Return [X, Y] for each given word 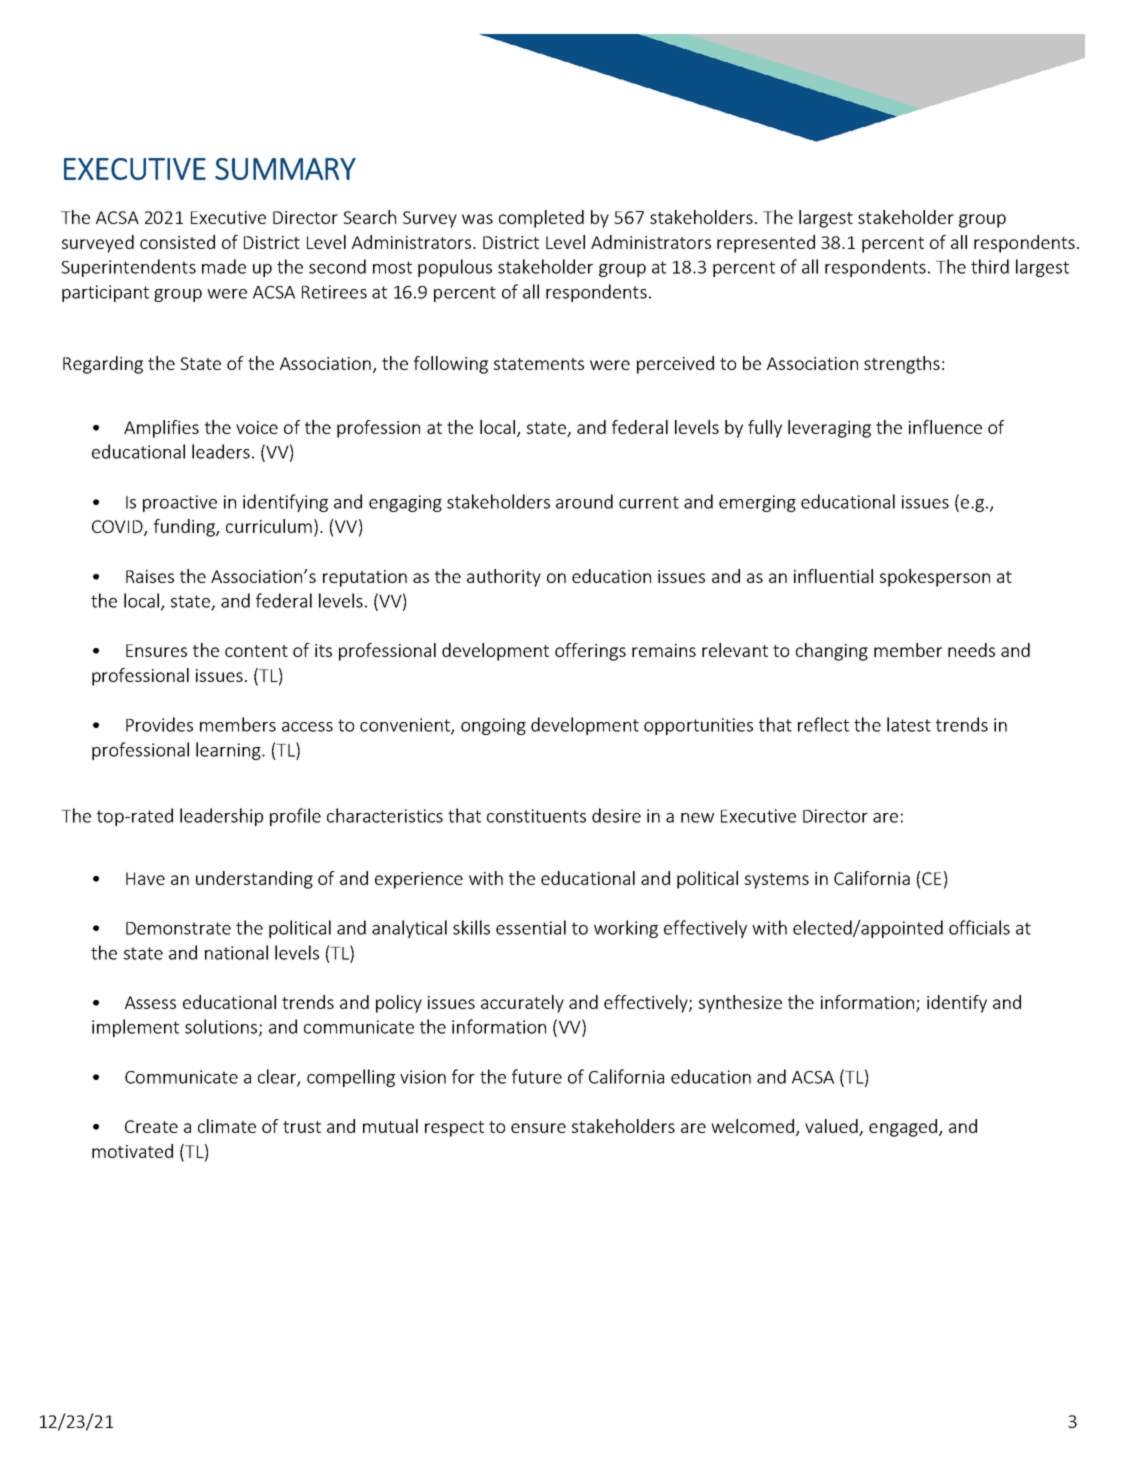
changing [832, 652]
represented [766, 244]
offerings [590, 652]
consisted [177, 242]
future [537, 1076]
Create [151, 1126]
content [256, 651]
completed [541, 219]
